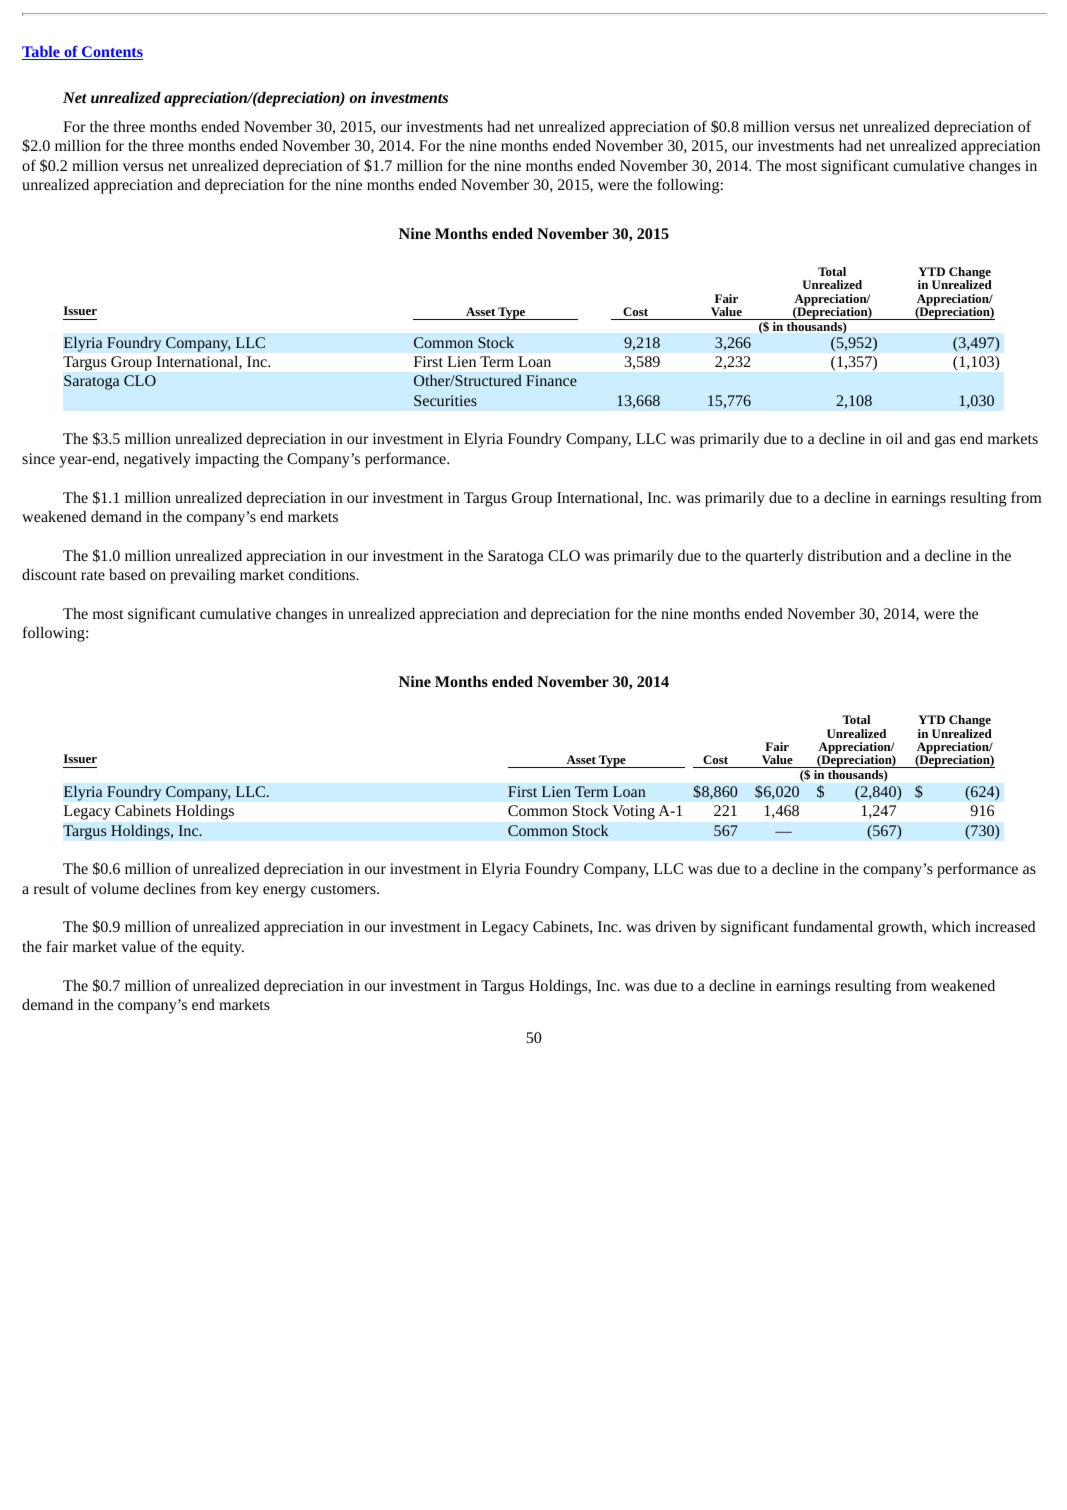  What do you see at coordinates (775, 557) in the document?
I see `quarterly` at bounding box center [775, 557].
